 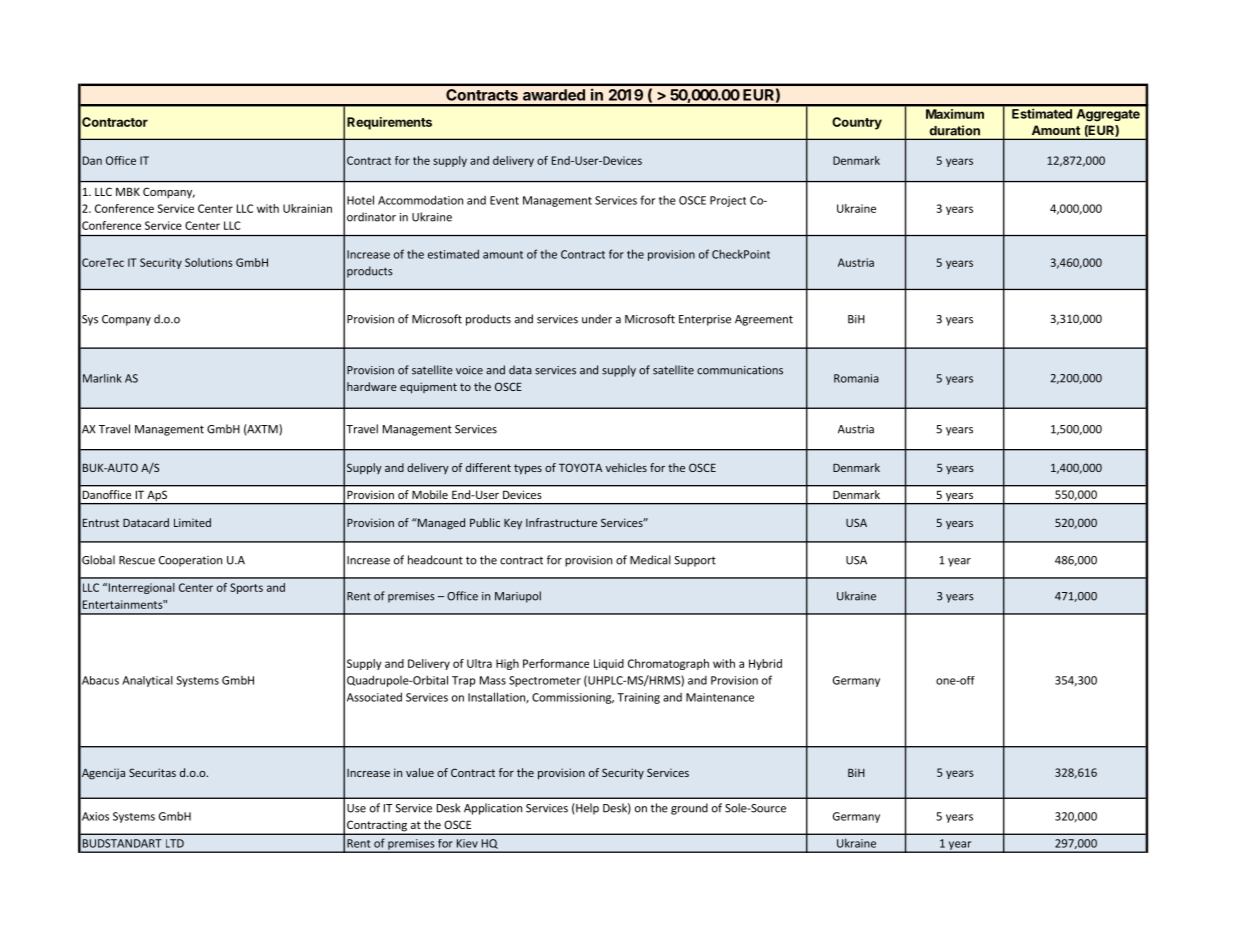 What do you see at coordinates (857, 123) in the document?
I see `Country` at bounding box center [857, 123].
